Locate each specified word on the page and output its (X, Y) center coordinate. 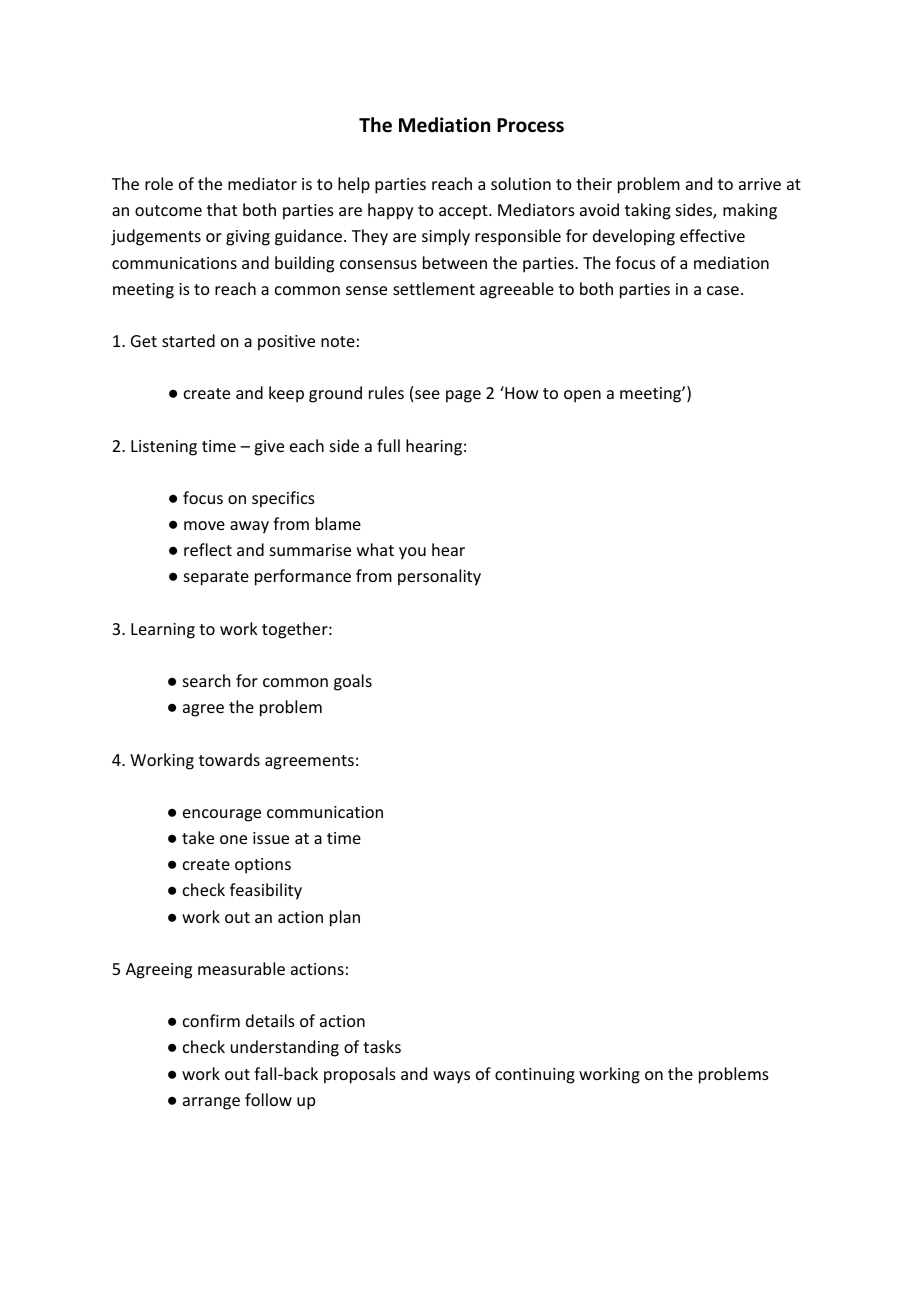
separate (216, 578)
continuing (535, 1076)
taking (648, 211)
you (412, 553)
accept (464, 212)
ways (451, 1077)
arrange (211, 1103)
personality (439, 577)
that (222, 209)
